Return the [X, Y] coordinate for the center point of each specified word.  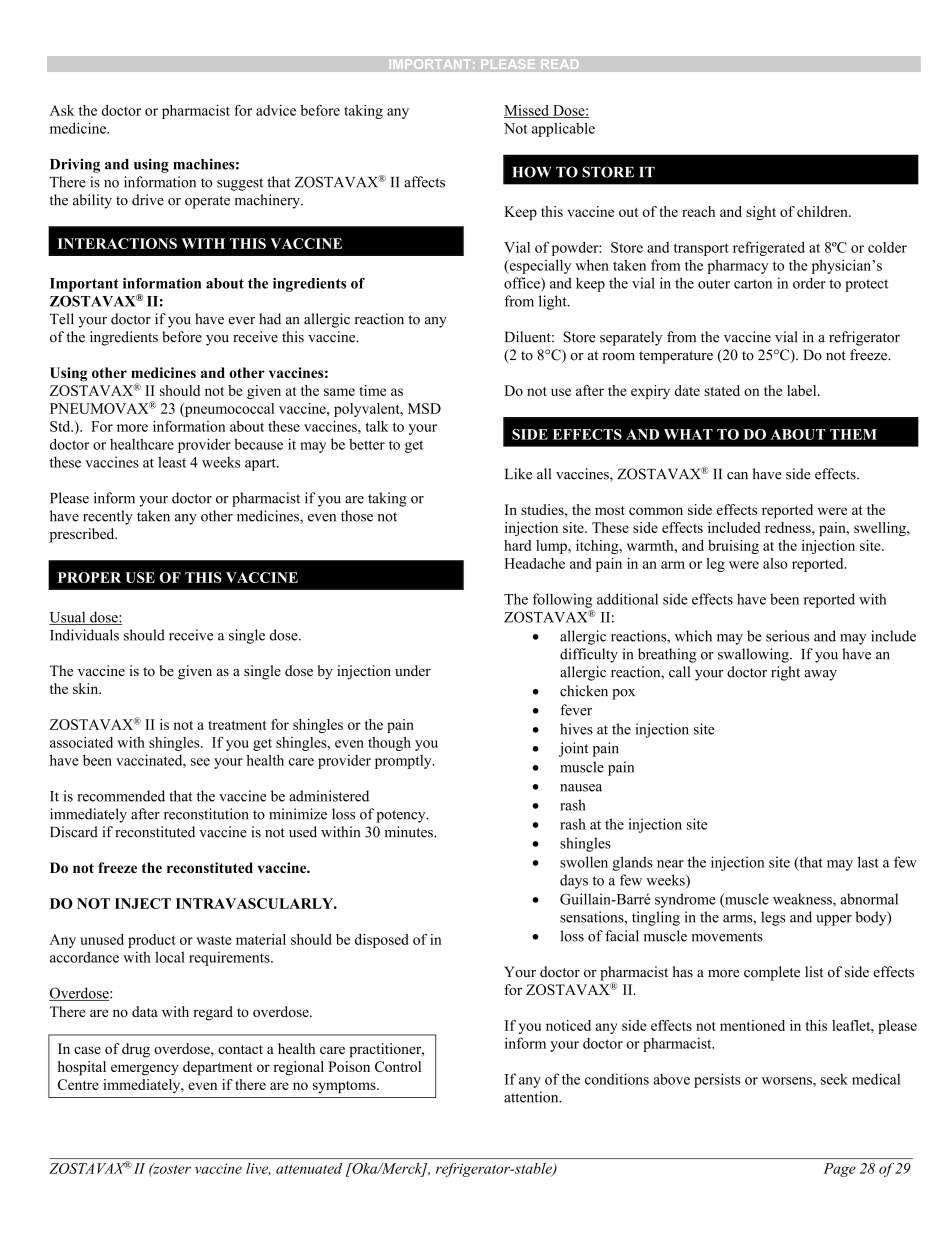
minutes [410, 832]
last [868, 862]
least [172, 462]
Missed [527, 111]
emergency [145, 1070]
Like [518, 474]
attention [532, 1097]
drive [148, 200]
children [823, 211]
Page [839, 1170]
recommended [121, 796]
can [737, 476]
